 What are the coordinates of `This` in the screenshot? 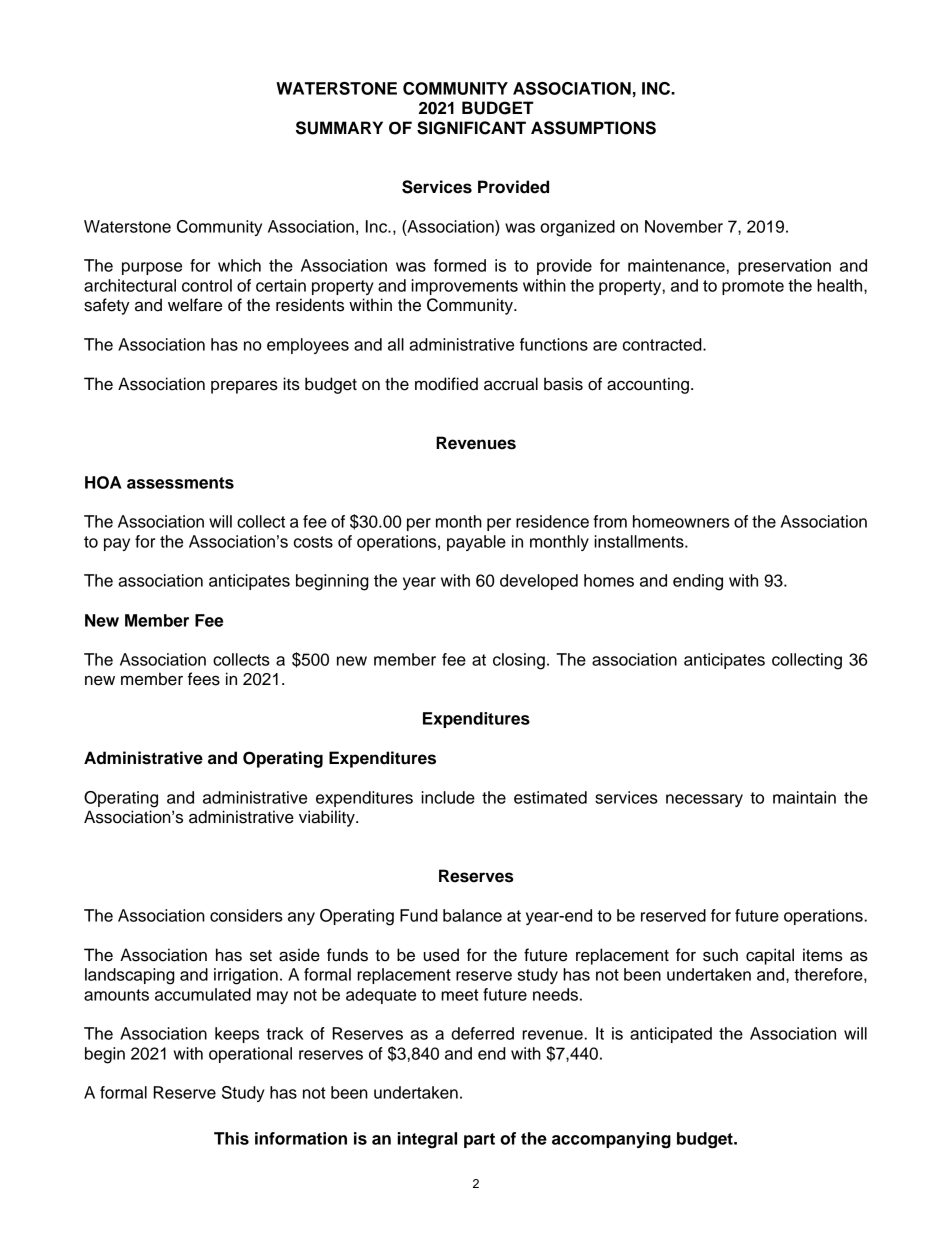 It's located at (231, 1138).
